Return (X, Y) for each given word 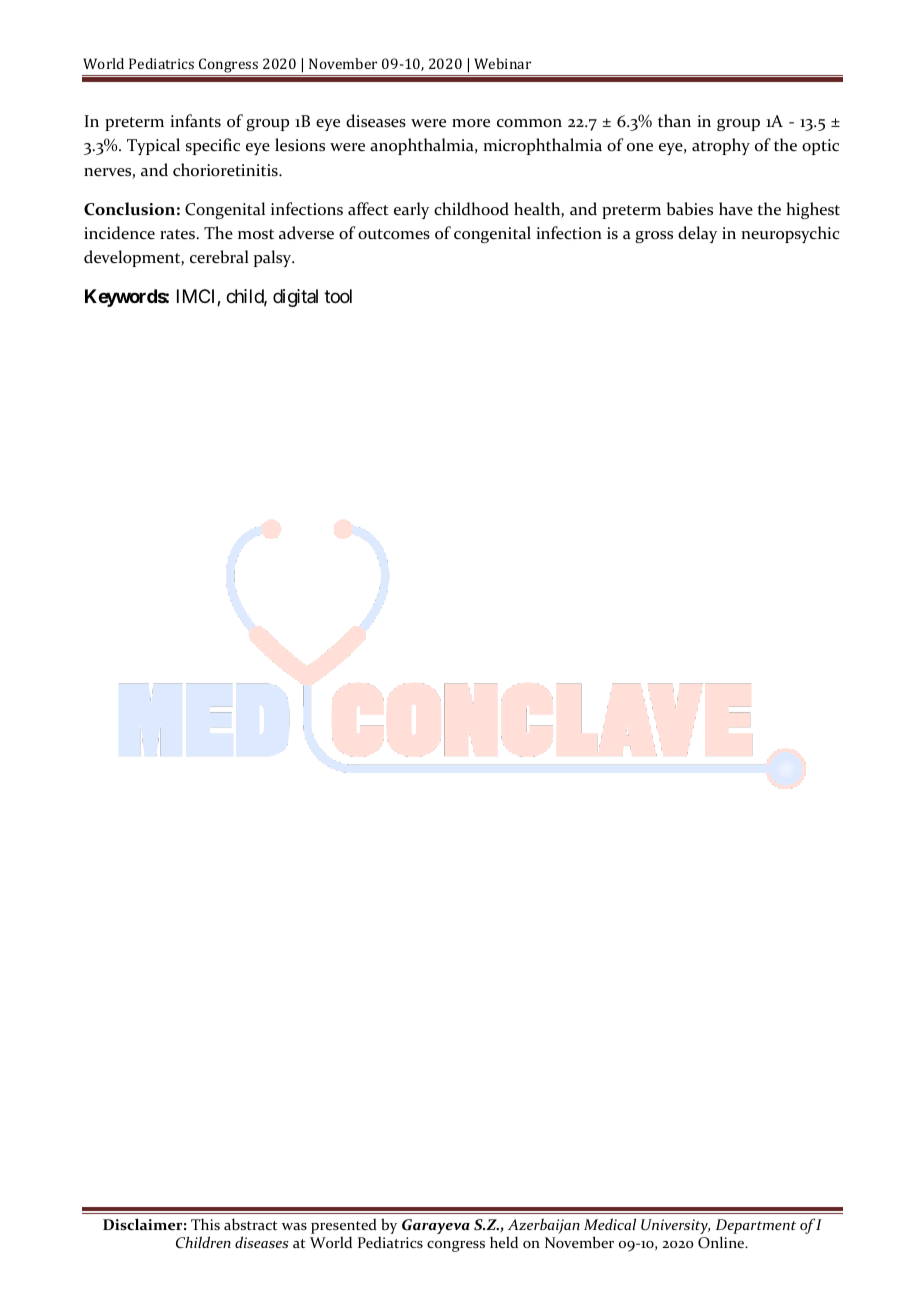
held (504, 1242)
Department (756, 1226)
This (205, 1224)
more (471, 123)
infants (195, 121)
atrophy (721, 146)
